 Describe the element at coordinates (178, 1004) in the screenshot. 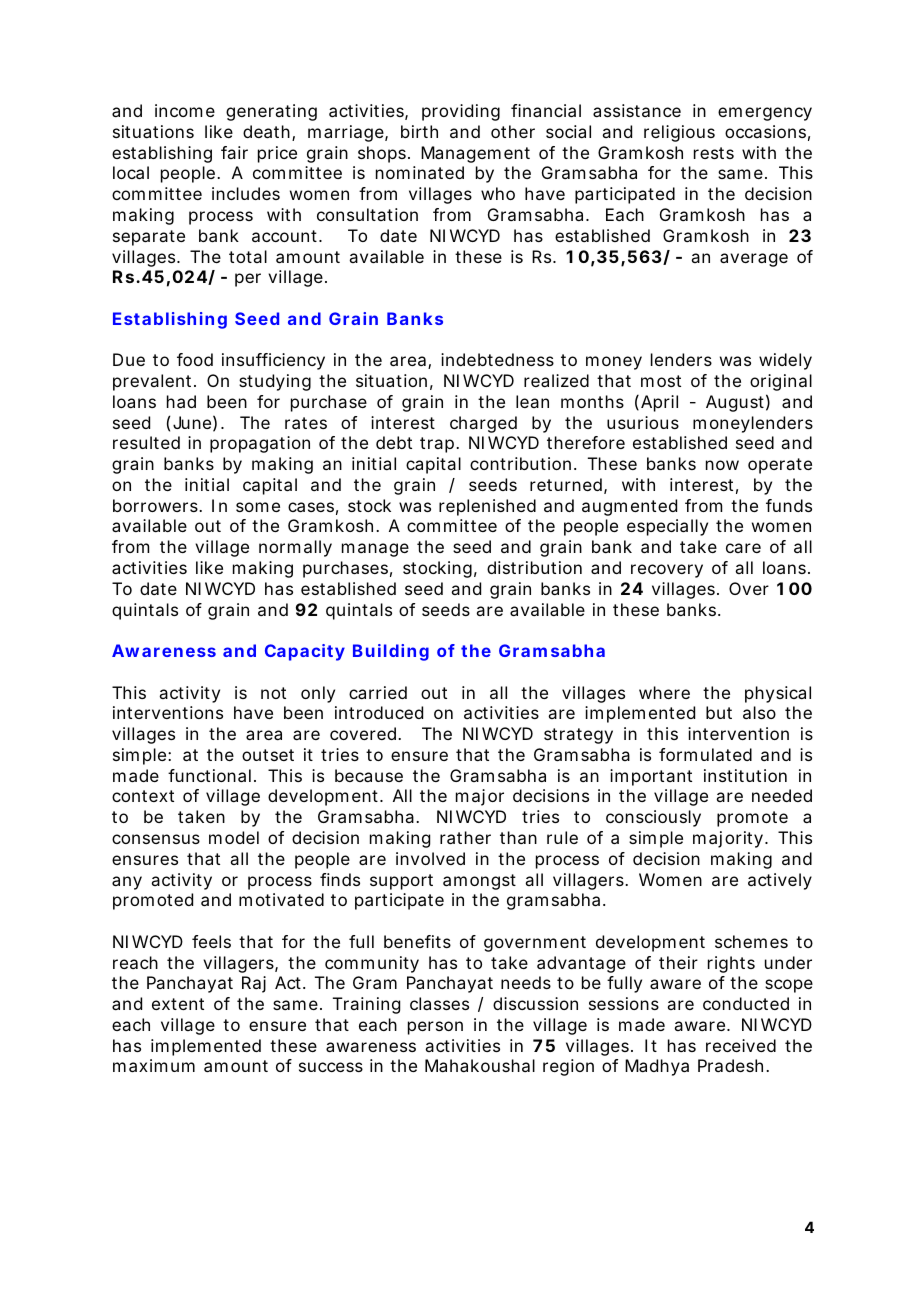

I see `extent` at that location.
